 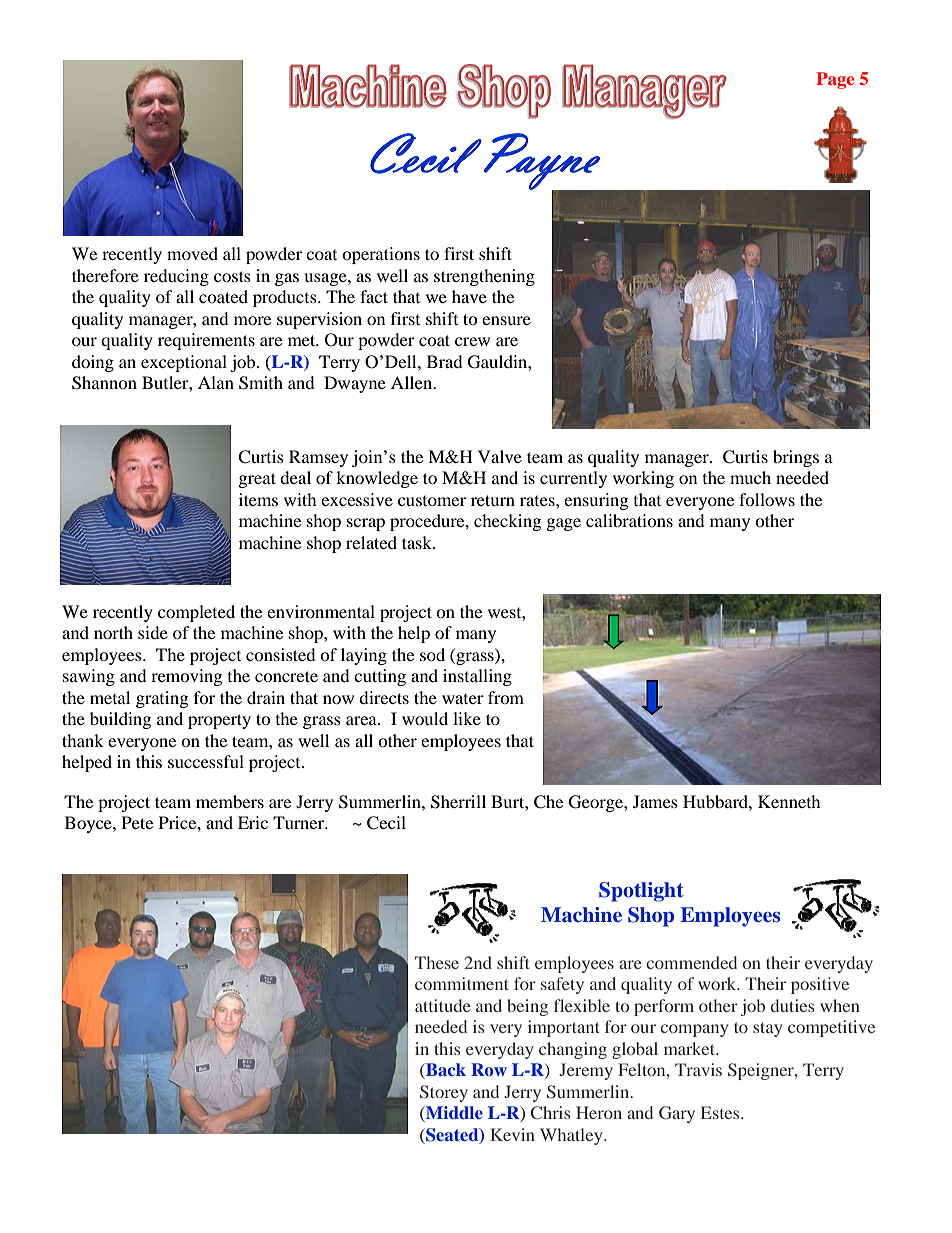 What do you see at coordinates (835, 80) in the document?
I see `Page` at bounding box center [835, 80].
